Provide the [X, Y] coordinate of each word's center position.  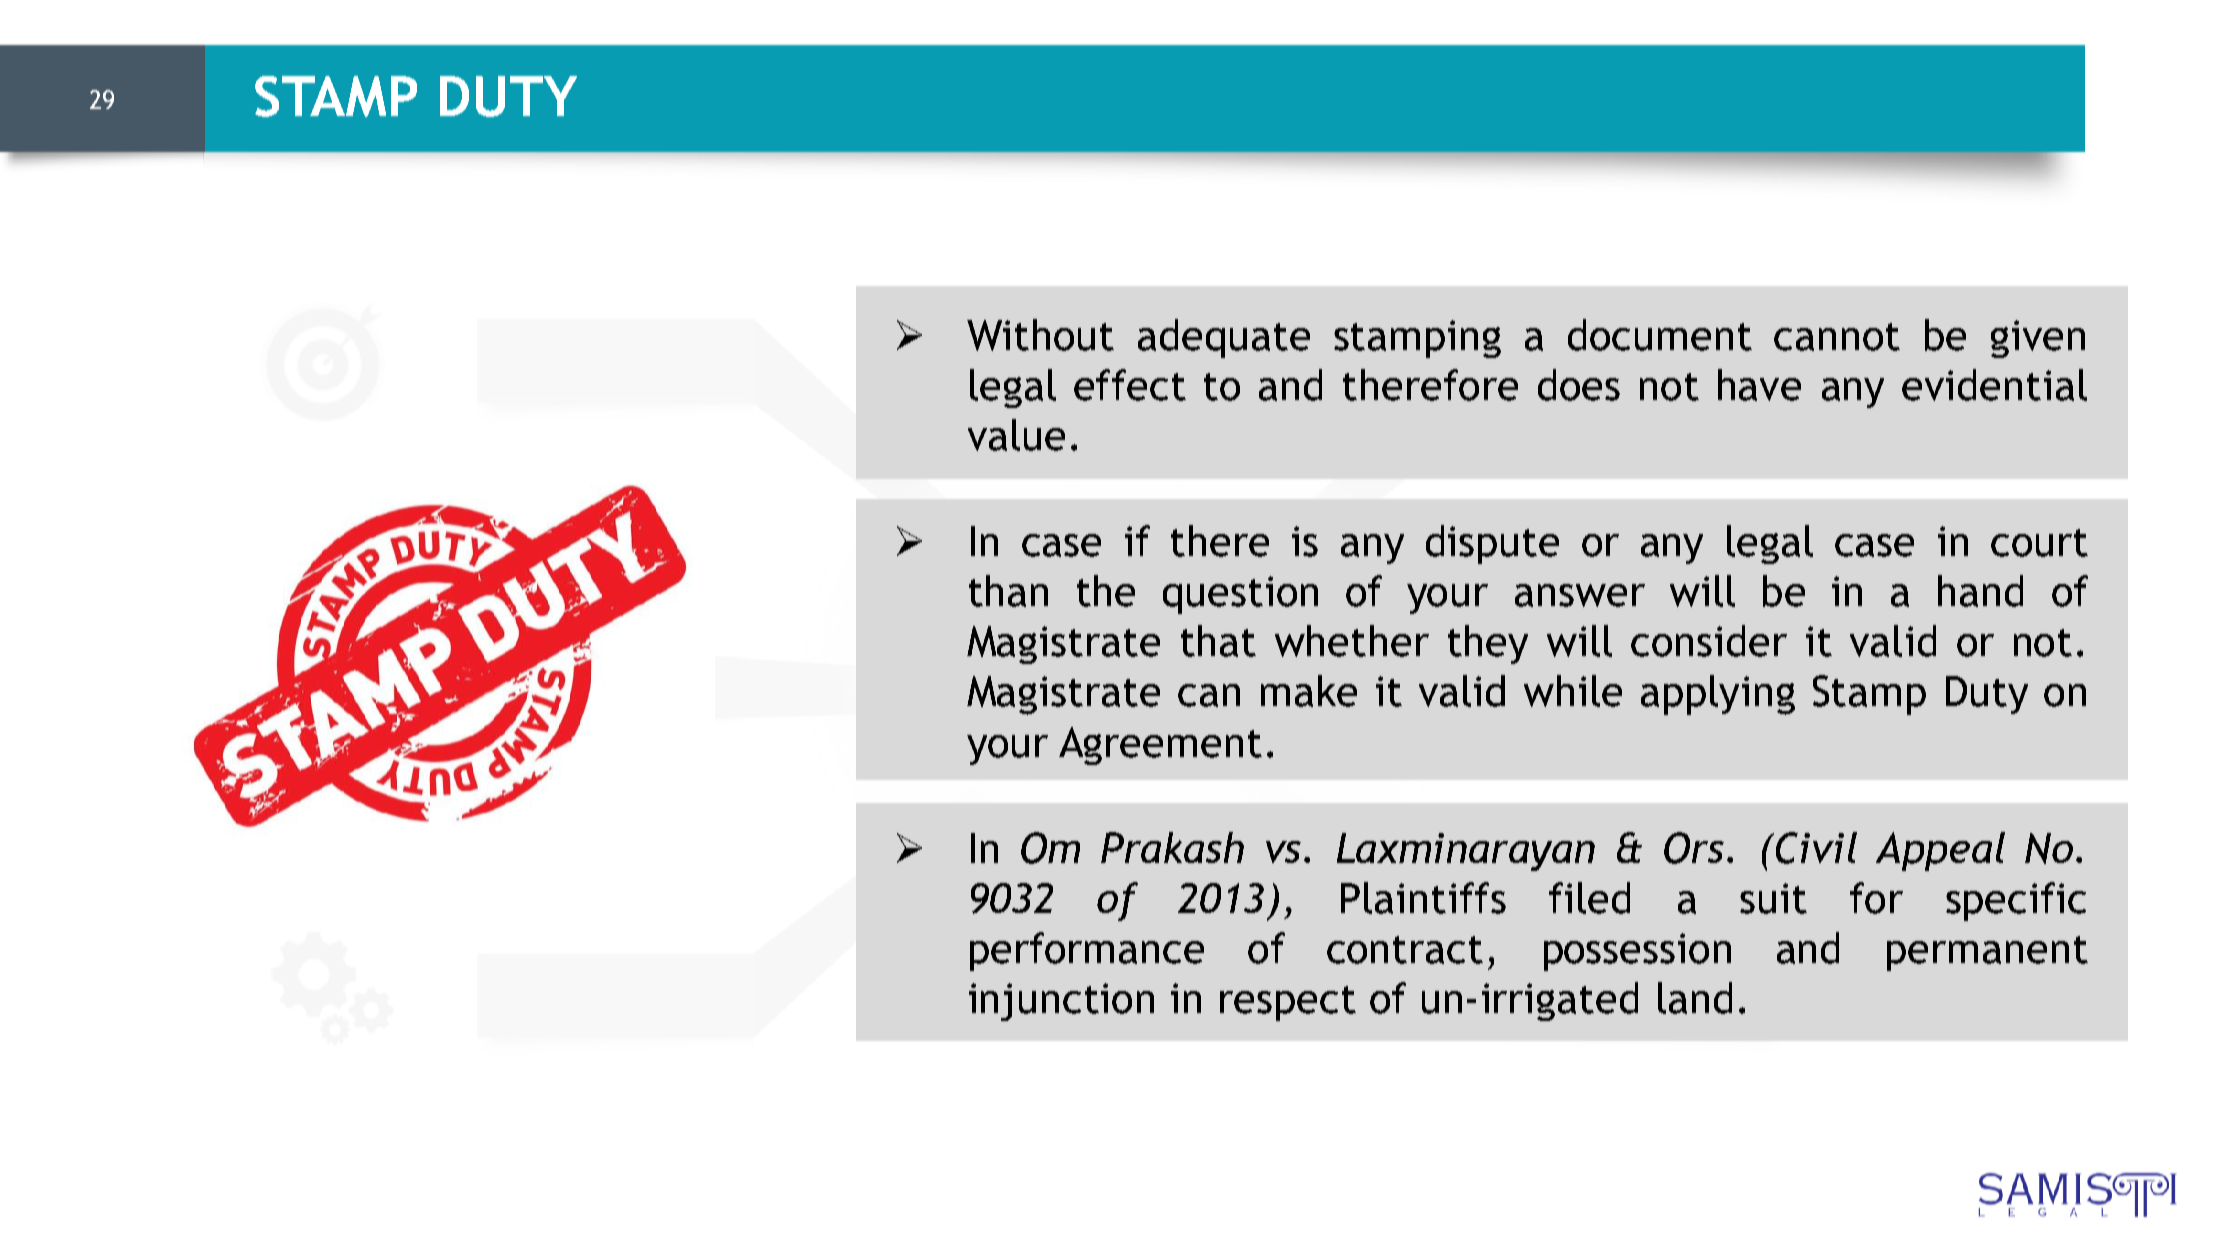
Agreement [1160, 746]
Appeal [1940, 851]
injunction [1061, 1002]
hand [1980, 591]
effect [1130, 385]
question [1240, 595]
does [1579, 385]
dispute [1492, 544]
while [1573, 691]
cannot [1837, 337]
